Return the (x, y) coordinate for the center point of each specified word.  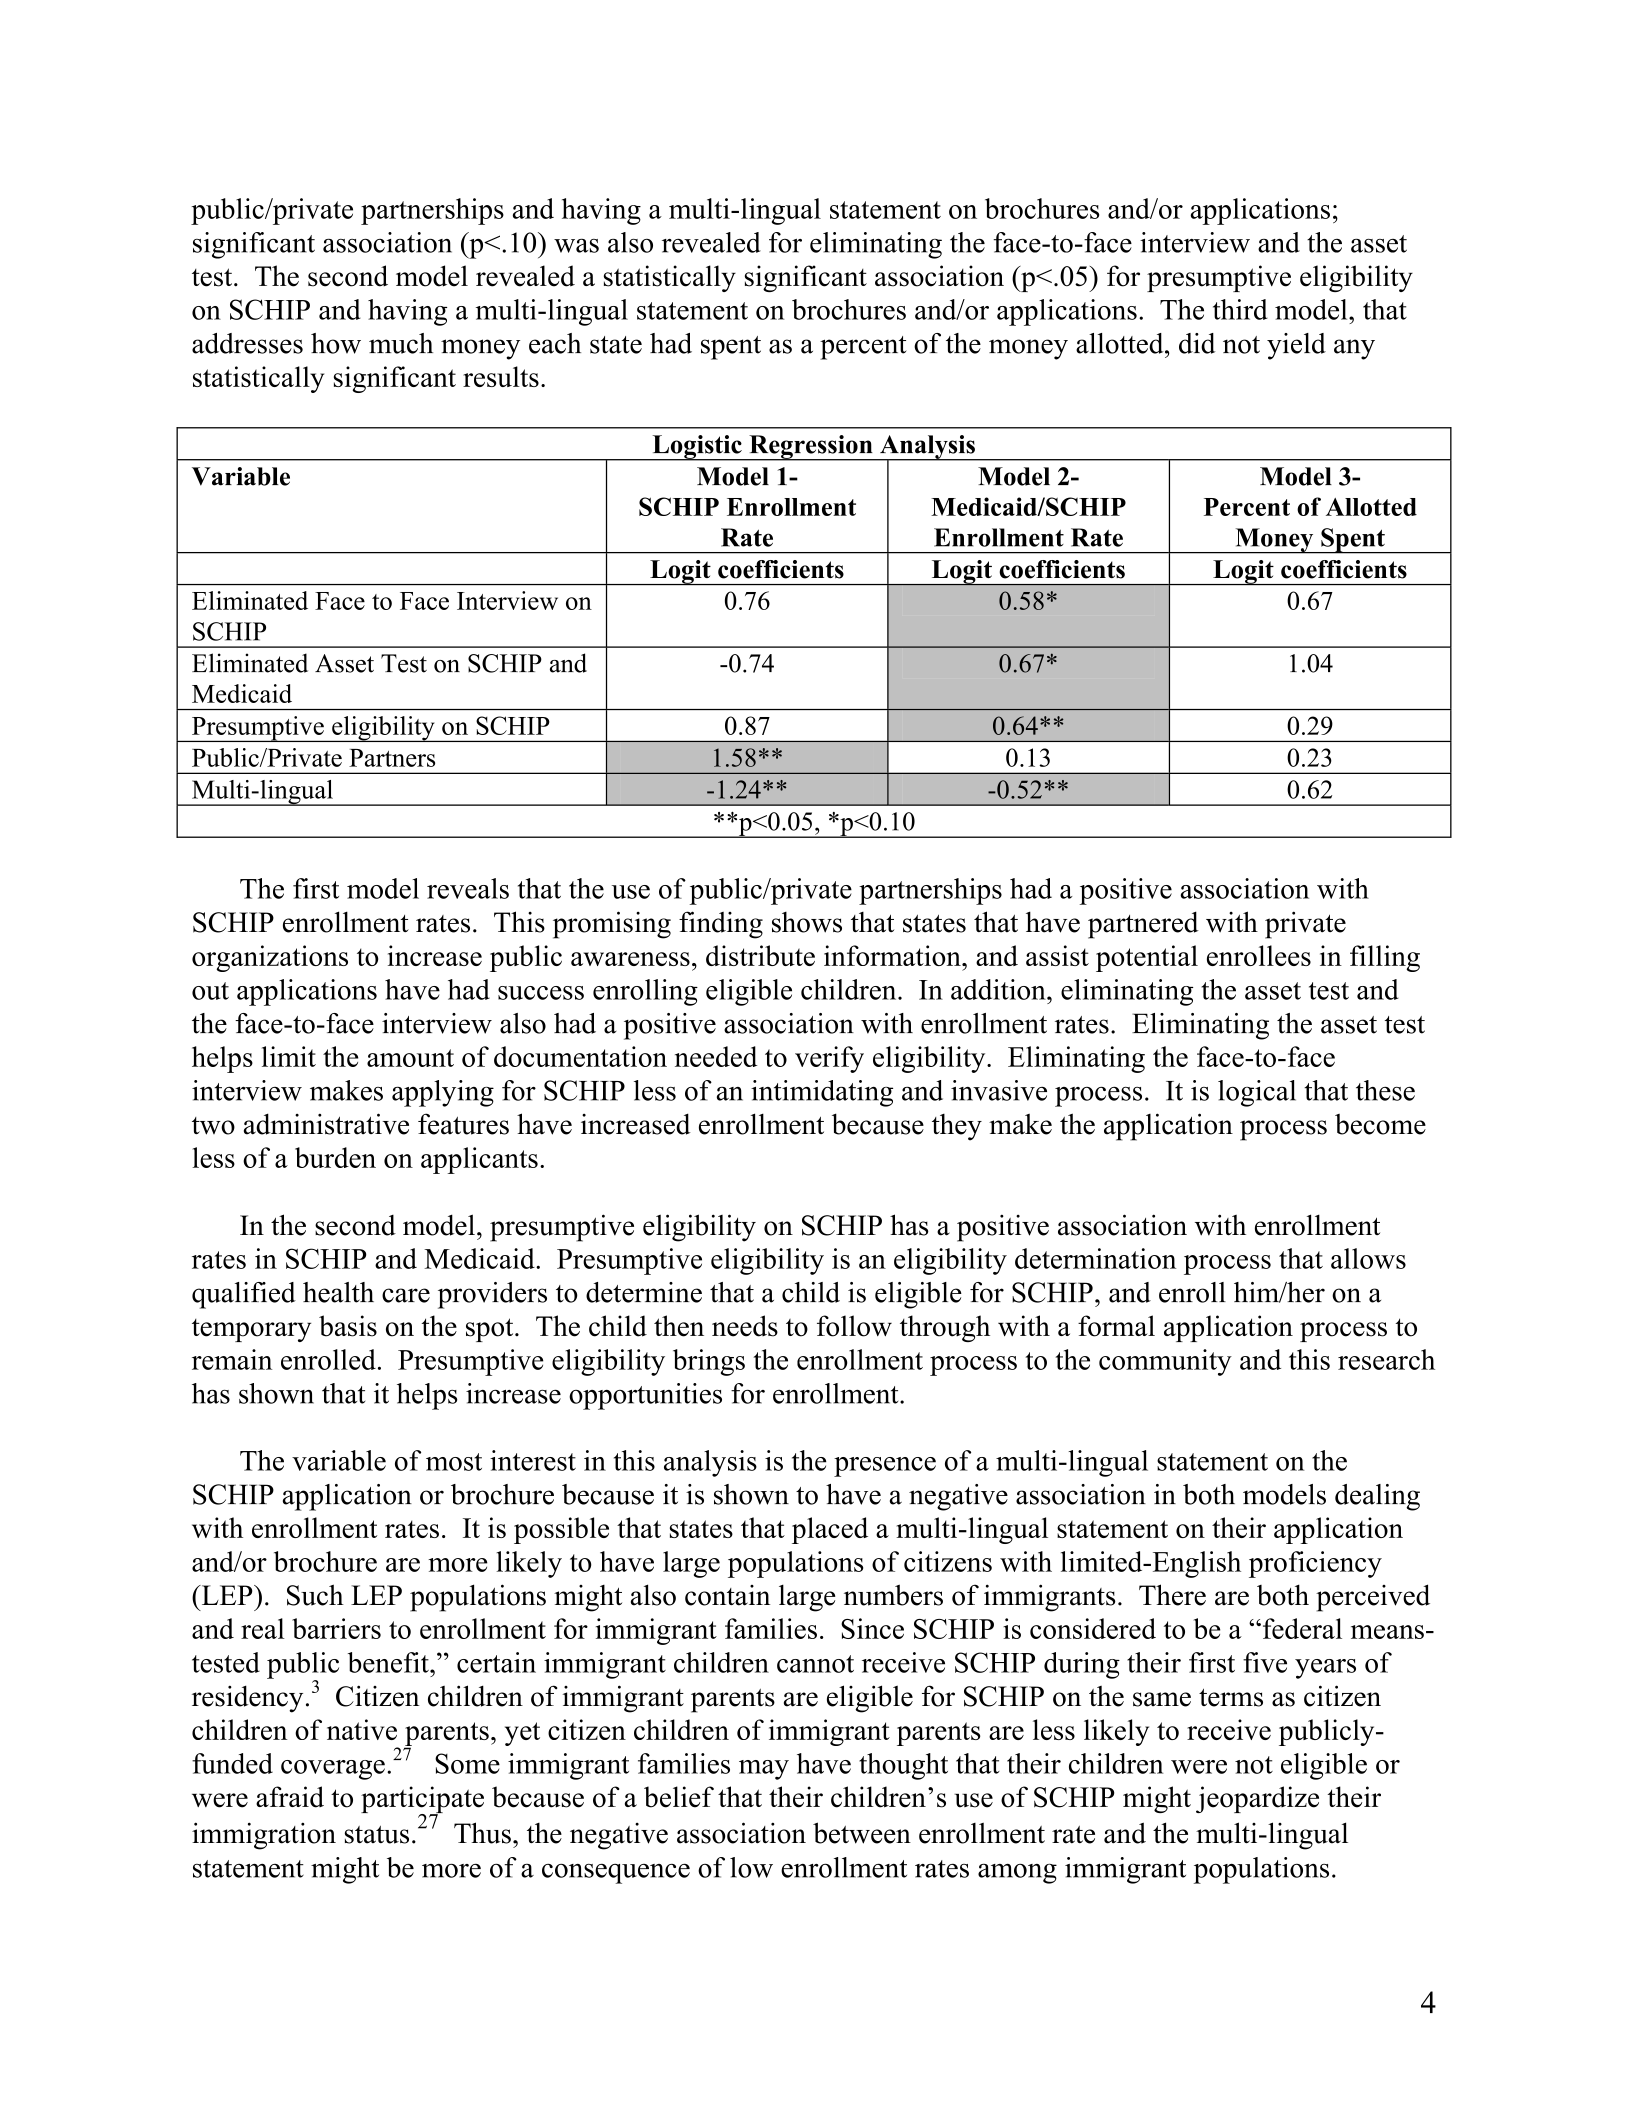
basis (348, 1326)
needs (745, 1326)
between (862, 1833)
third (1240, 309)
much (401, 343)
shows (807, 922)
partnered (1143, 925)
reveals (468, 888)
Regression (811, 448)
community (1165, 1362)
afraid (290, 1797)
